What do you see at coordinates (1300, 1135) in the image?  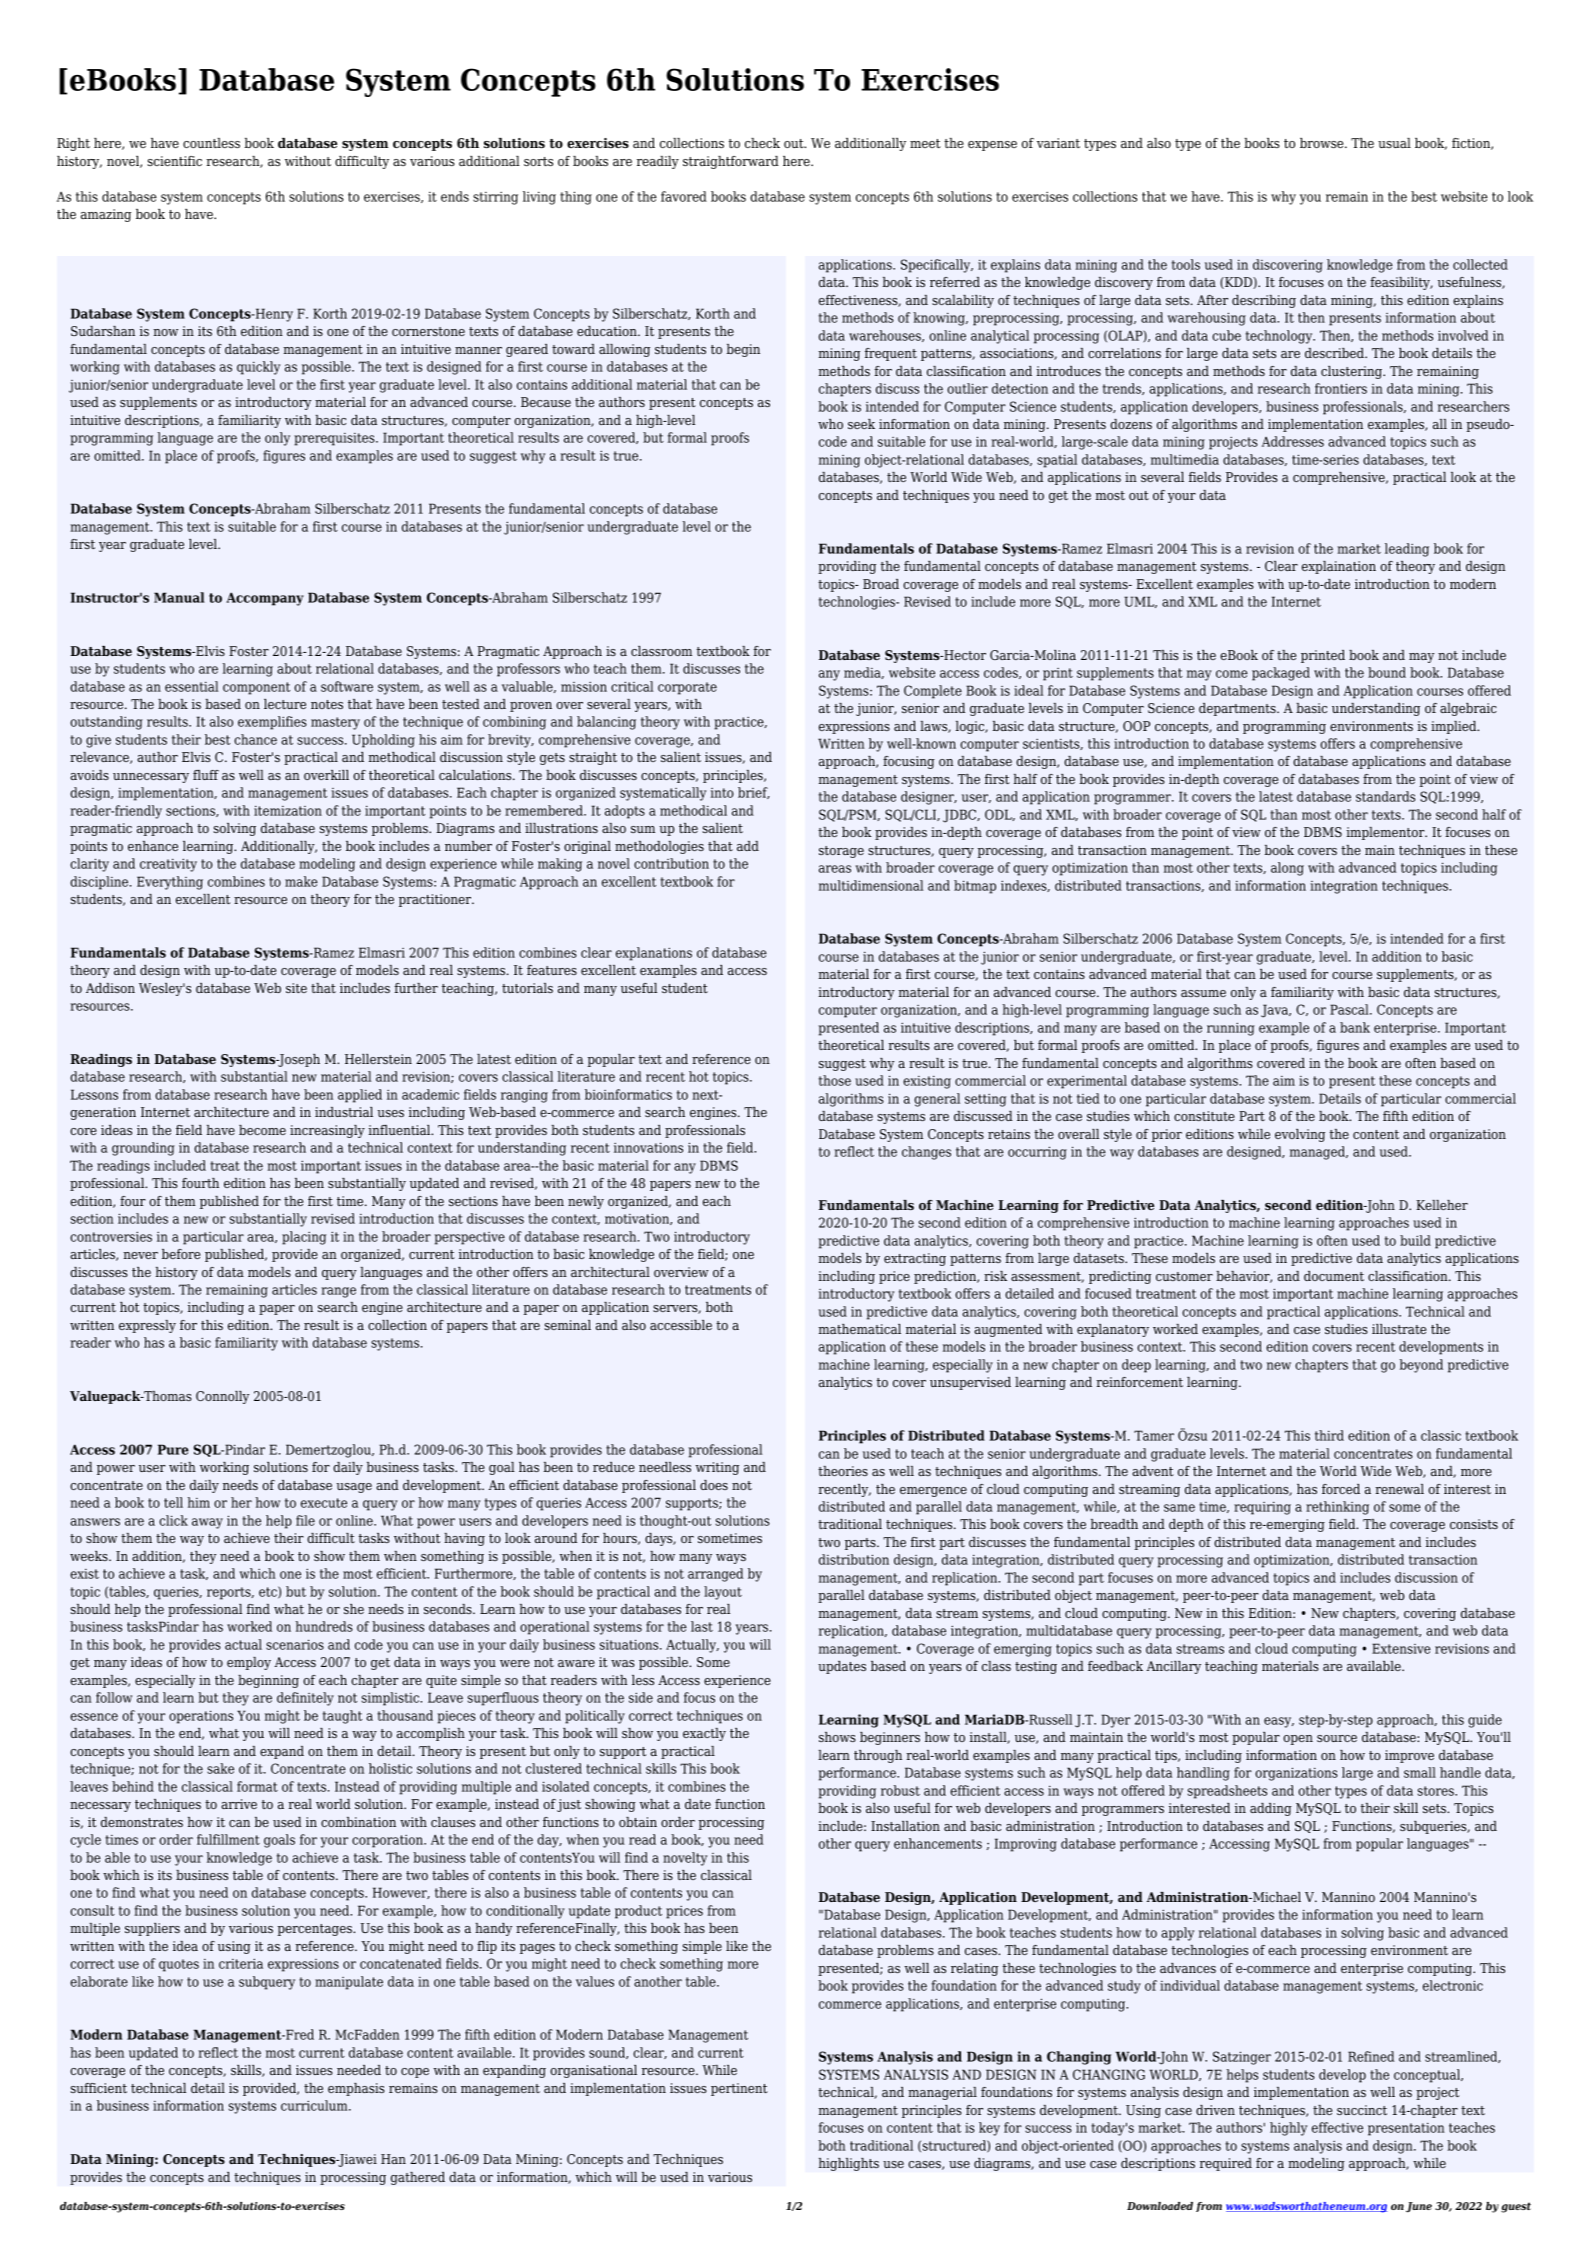 I see `evolving` at bounding box center [1300, 1135].
